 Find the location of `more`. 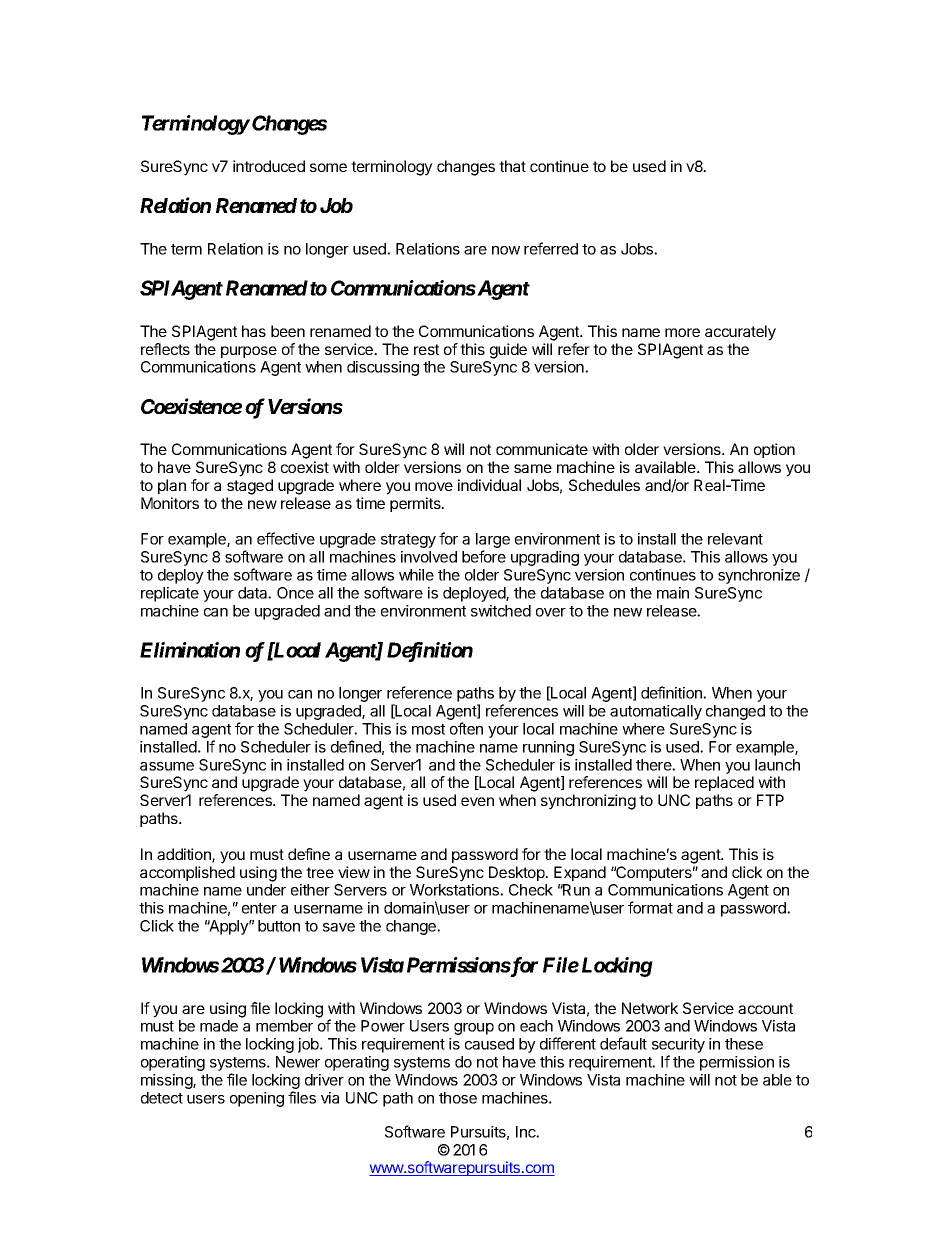

more is located at coordinates (682, 332).
